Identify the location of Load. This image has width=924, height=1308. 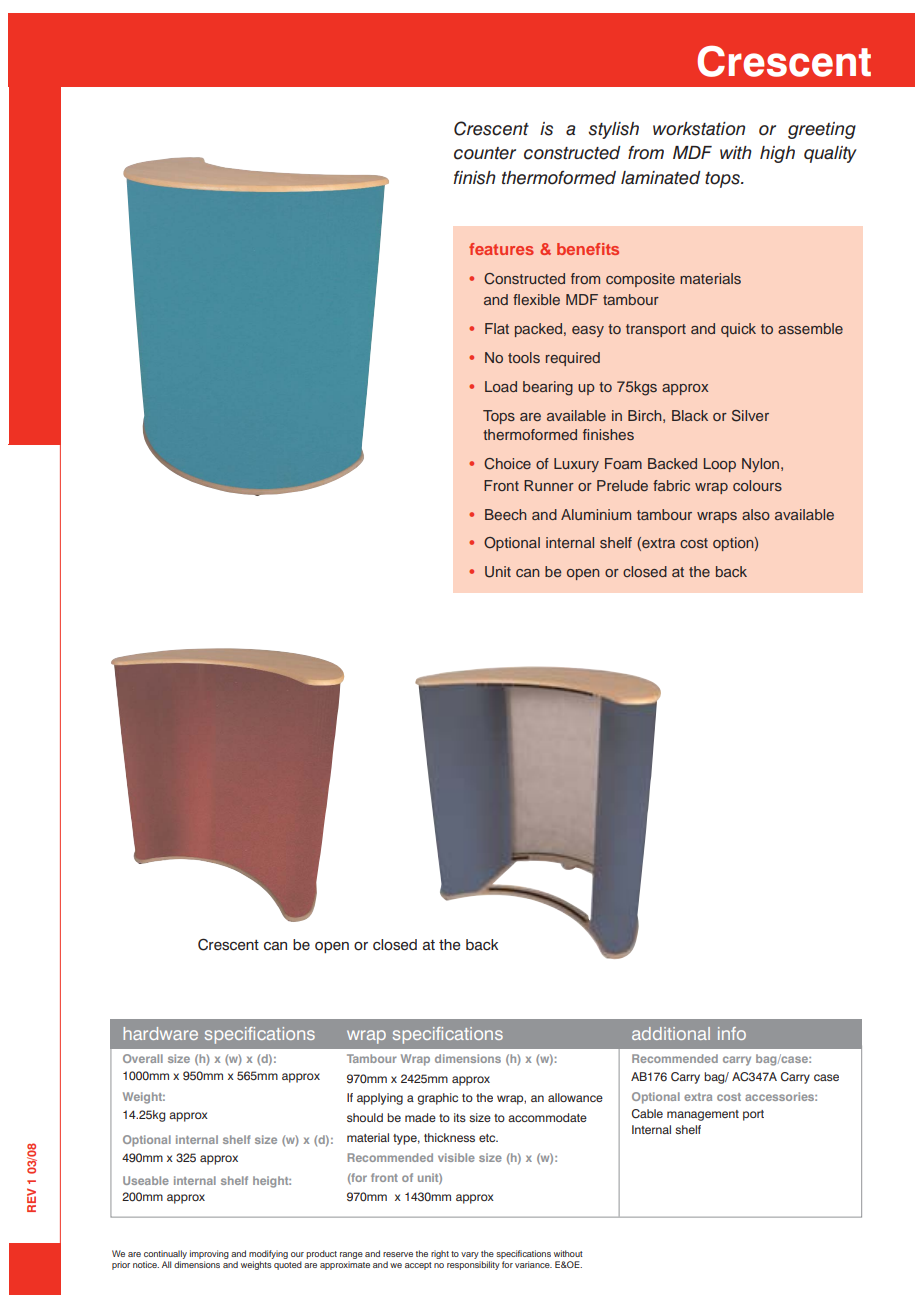
(501, 386).
